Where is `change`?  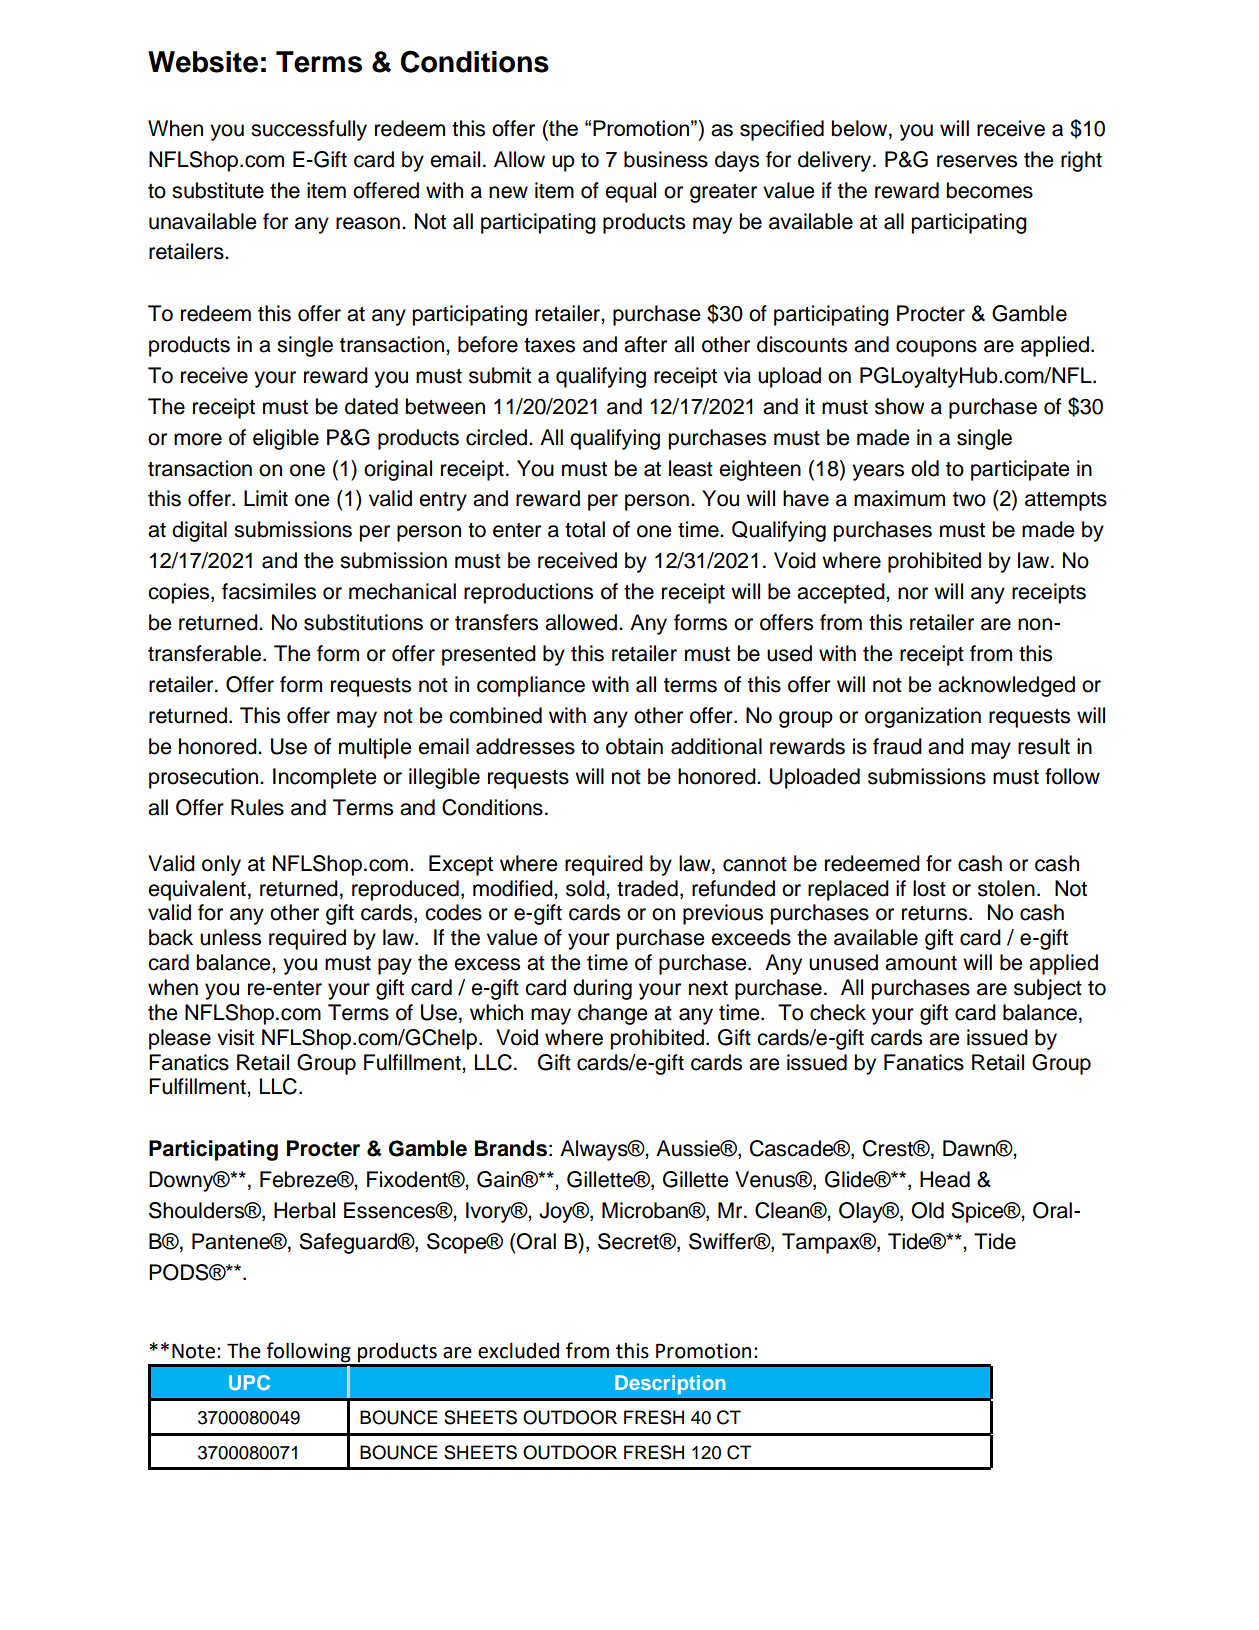
change is located at coordinates (612, 1014).
